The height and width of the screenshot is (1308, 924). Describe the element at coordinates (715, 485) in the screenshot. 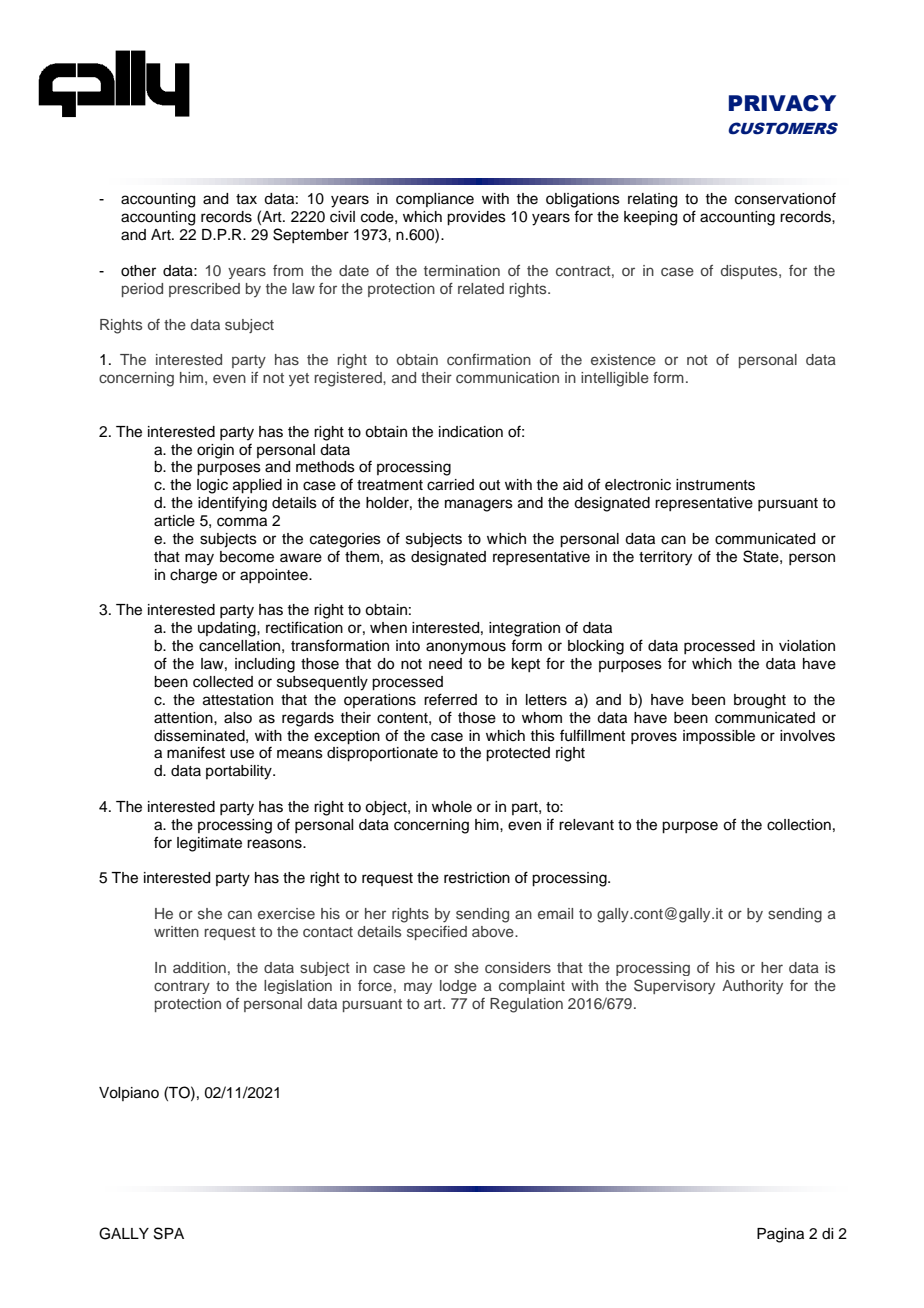

I see `instruments` at that location.
